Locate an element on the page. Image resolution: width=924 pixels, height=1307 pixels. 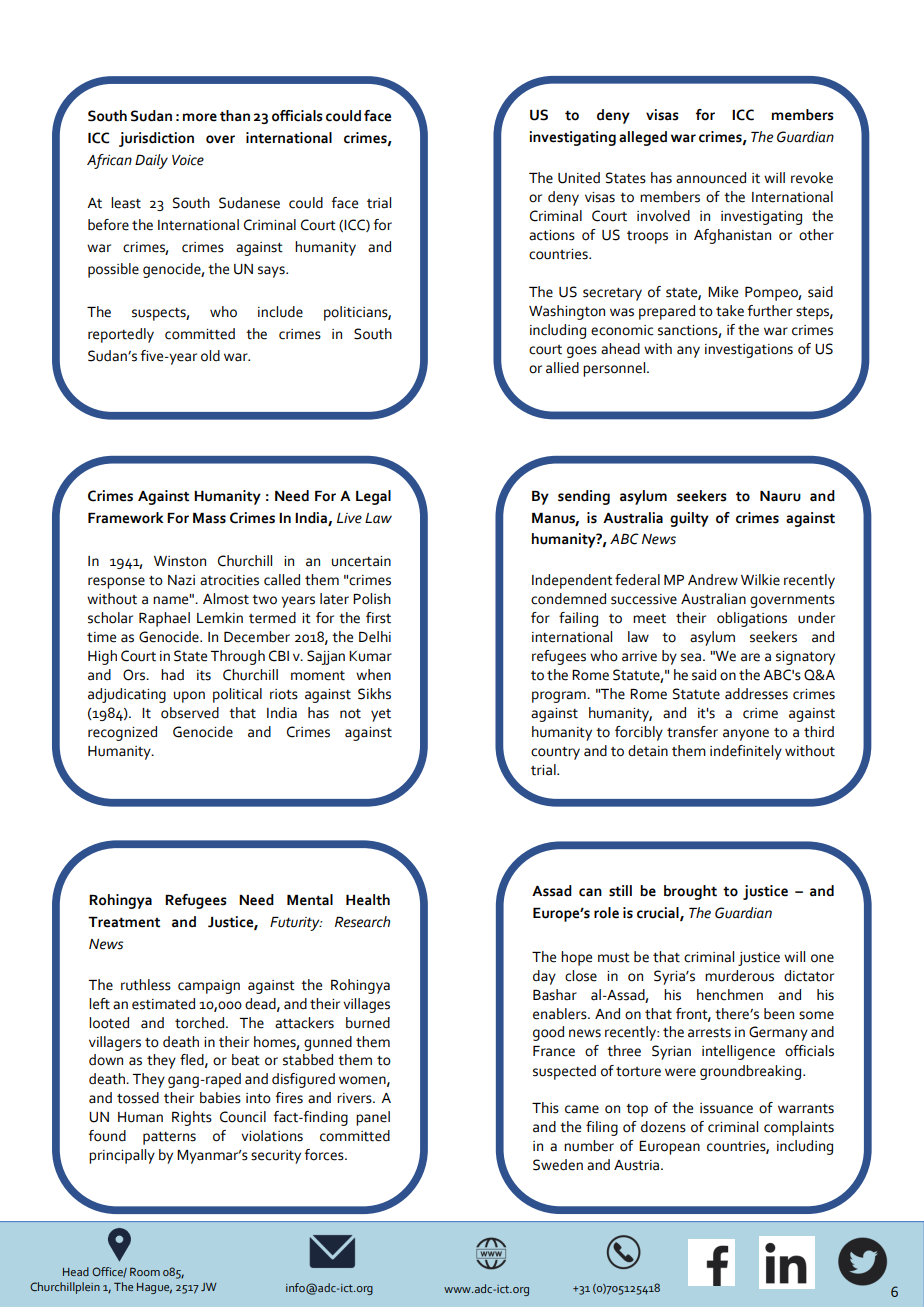
allied is located at coordinates (562, 368).
